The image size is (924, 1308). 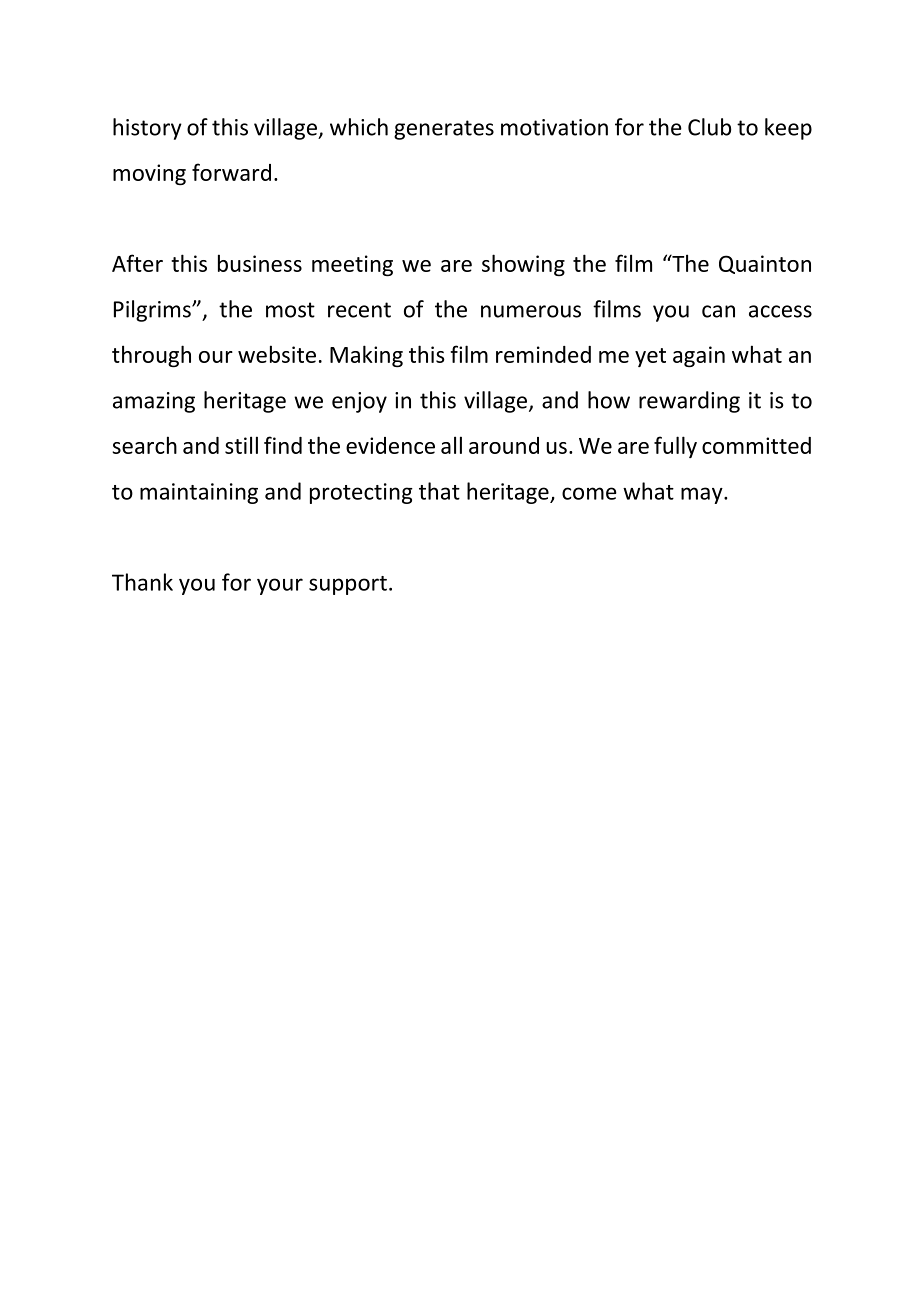 I want to click on all, so click(x=451, y=445).
